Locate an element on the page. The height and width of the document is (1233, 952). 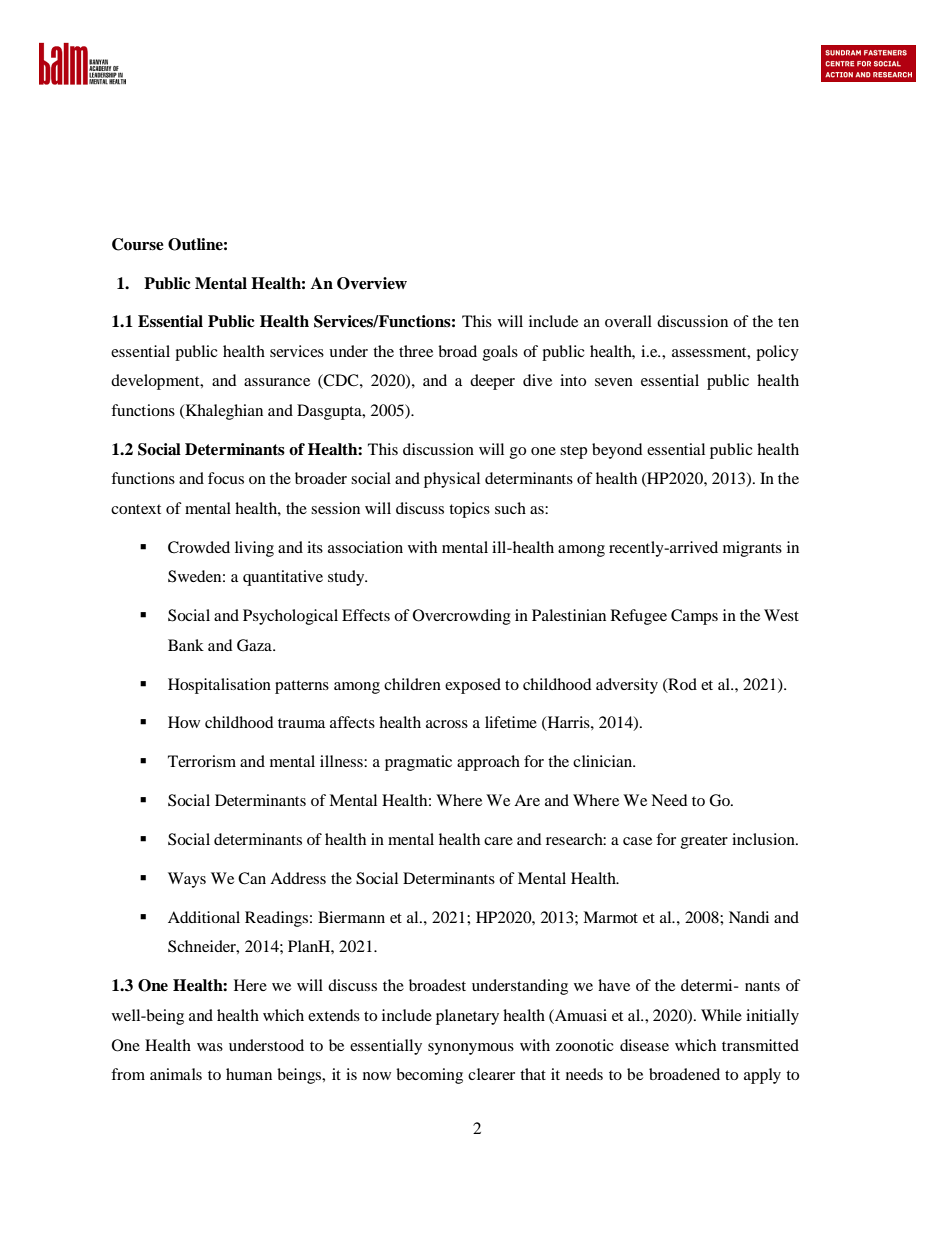
Course is located at coordinates (138, 244).
